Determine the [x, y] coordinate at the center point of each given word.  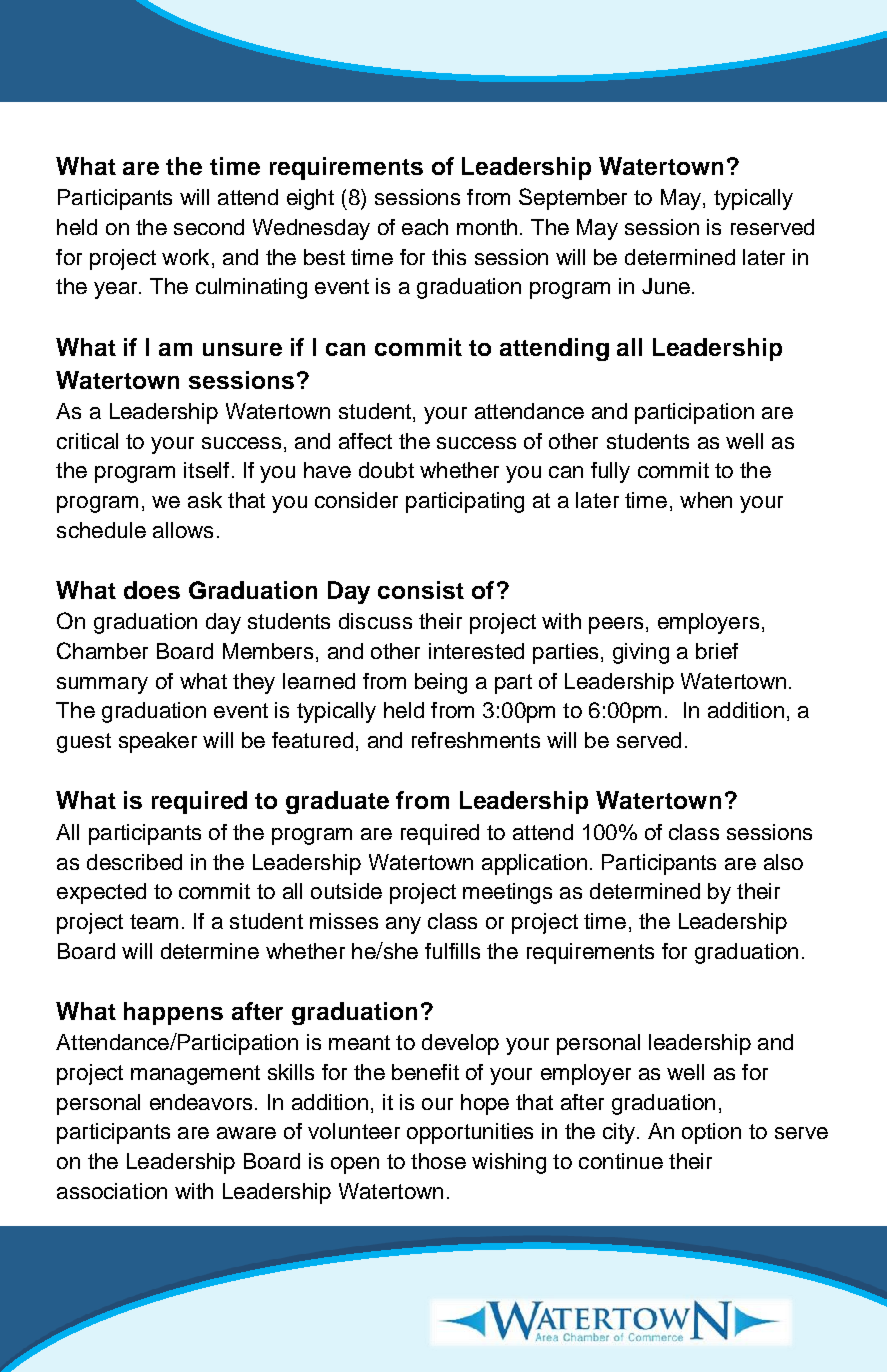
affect [365, 441]
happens [173, 1013]
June [666, 286]
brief [717, 651]
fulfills [452, 951]
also [783, 862]
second [209, 227]
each [425, 227]
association [112, 1191]
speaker [158, 742]
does [152, 590]
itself [206, 470]
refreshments [476, 740]
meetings [507, 893]
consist [421, 590]
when [706, 500]
